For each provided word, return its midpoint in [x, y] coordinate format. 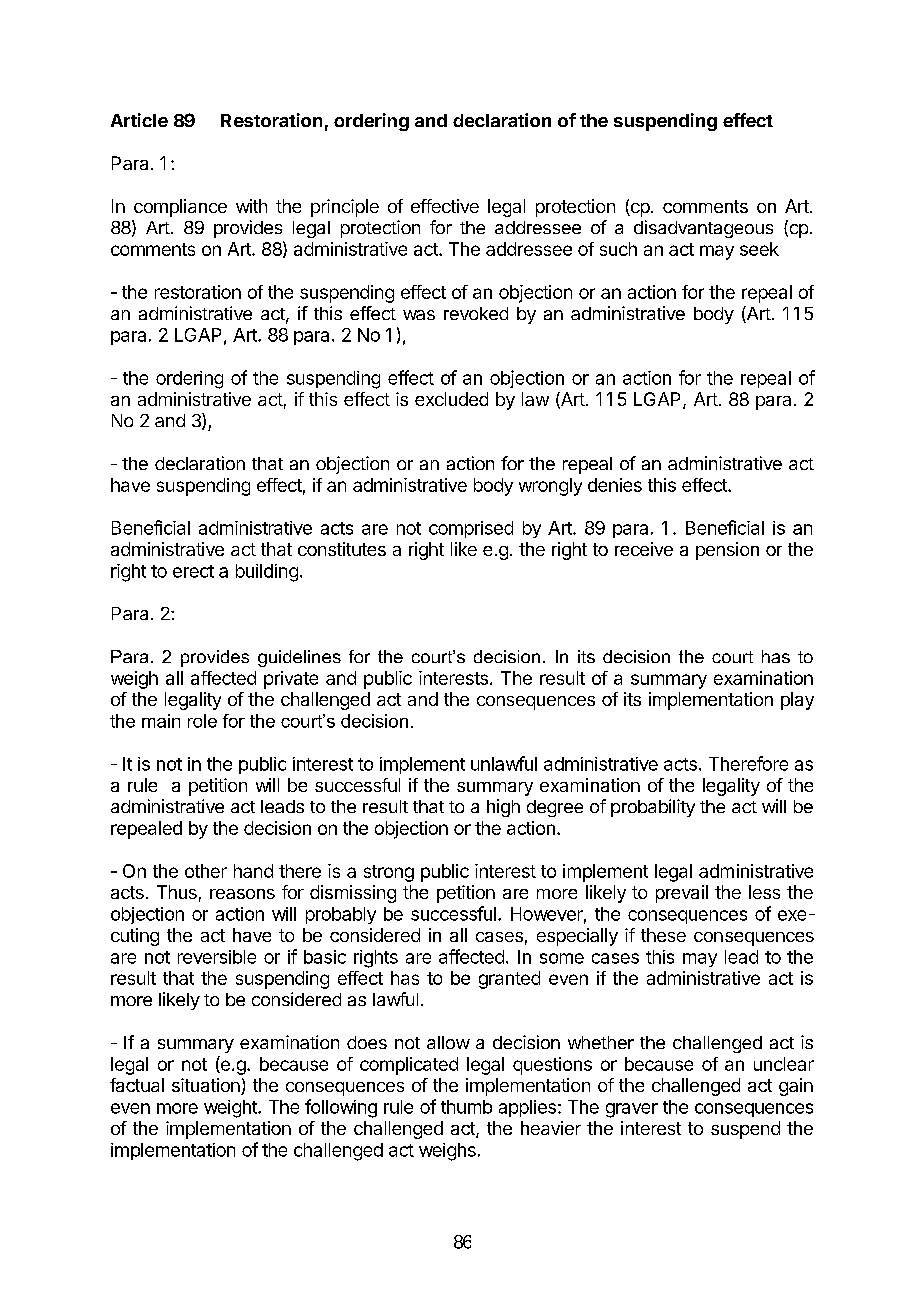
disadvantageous [703, 229]
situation [207, 1086]
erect [193, 571]
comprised [471, 529]
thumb [466, 1107]
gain [796, 1087]
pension [727, 551]
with [251, 206]
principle [345, 208]
